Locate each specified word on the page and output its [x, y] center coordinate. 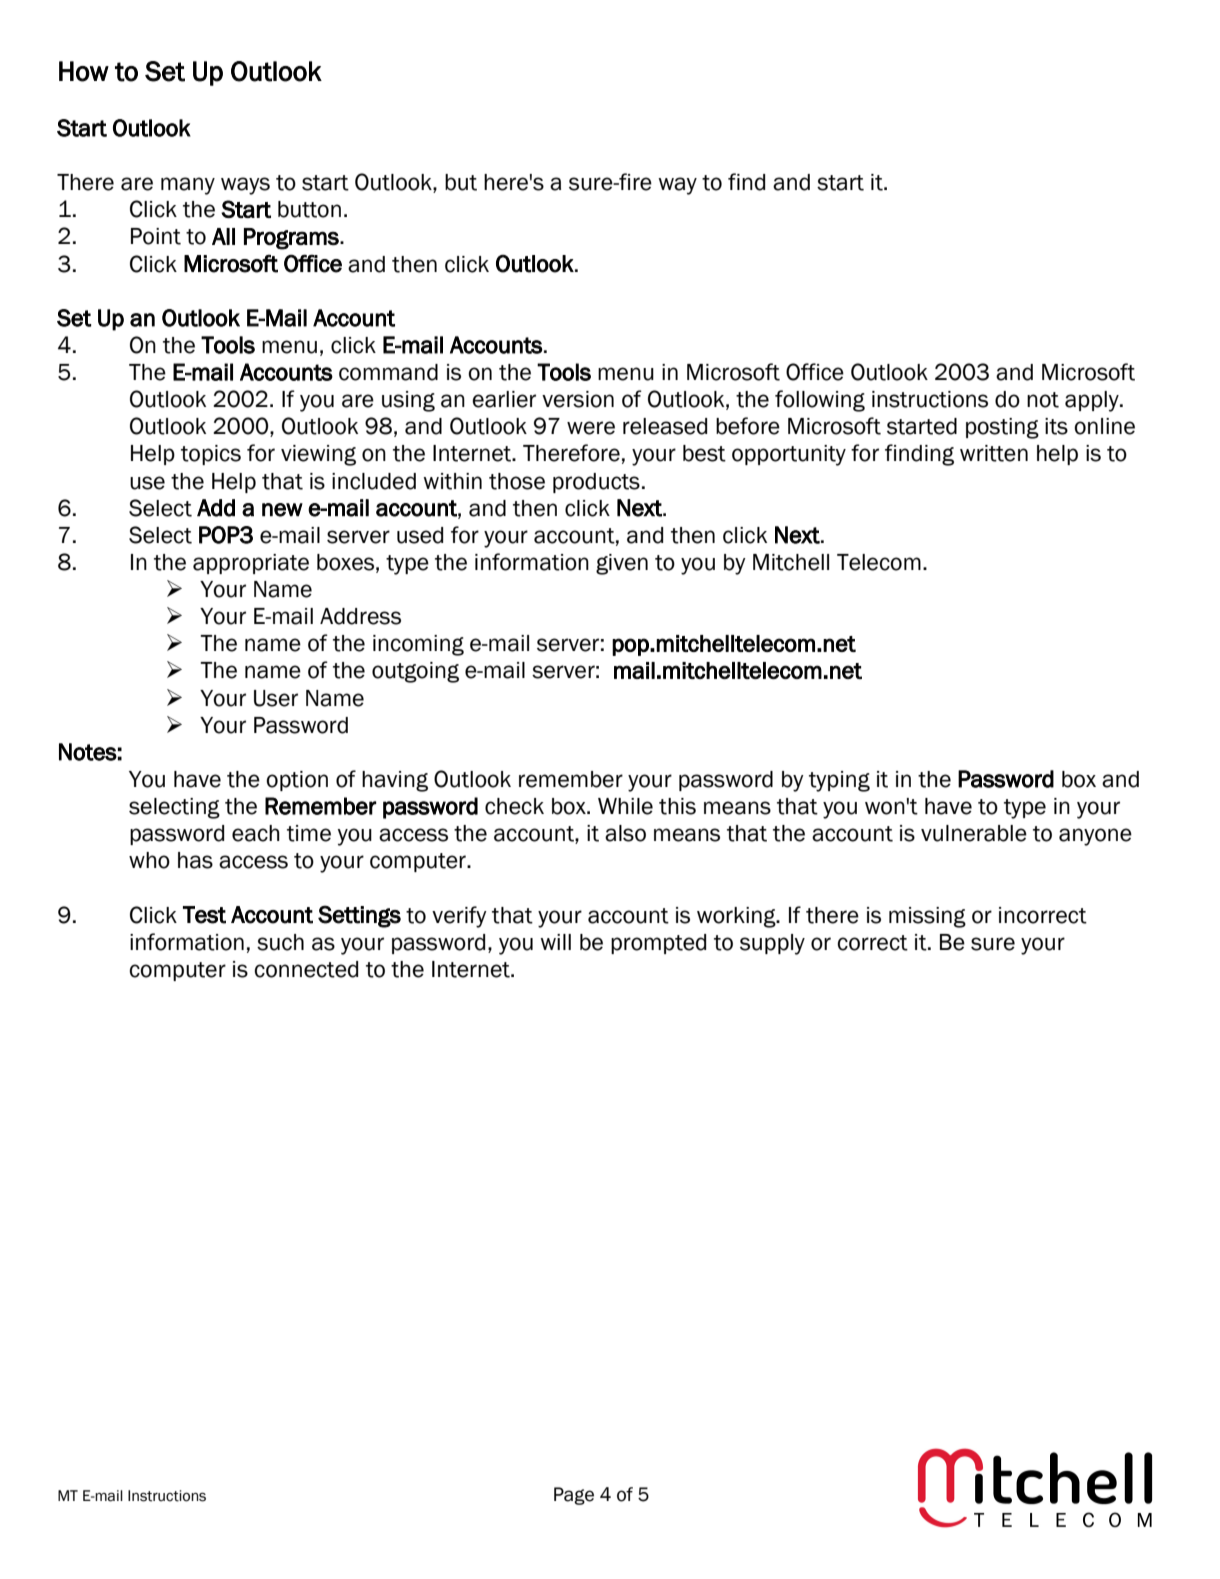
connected [306, 969]
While [625, 806]
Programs [292, 239]
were [591, 428]
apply [1093, 401]
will [555, 942]
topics [211, 455]
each [256, 833]
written [994, 453]
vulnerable [974, 833]
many [188, 186]
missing [927, 917]
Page [574, 1496]
